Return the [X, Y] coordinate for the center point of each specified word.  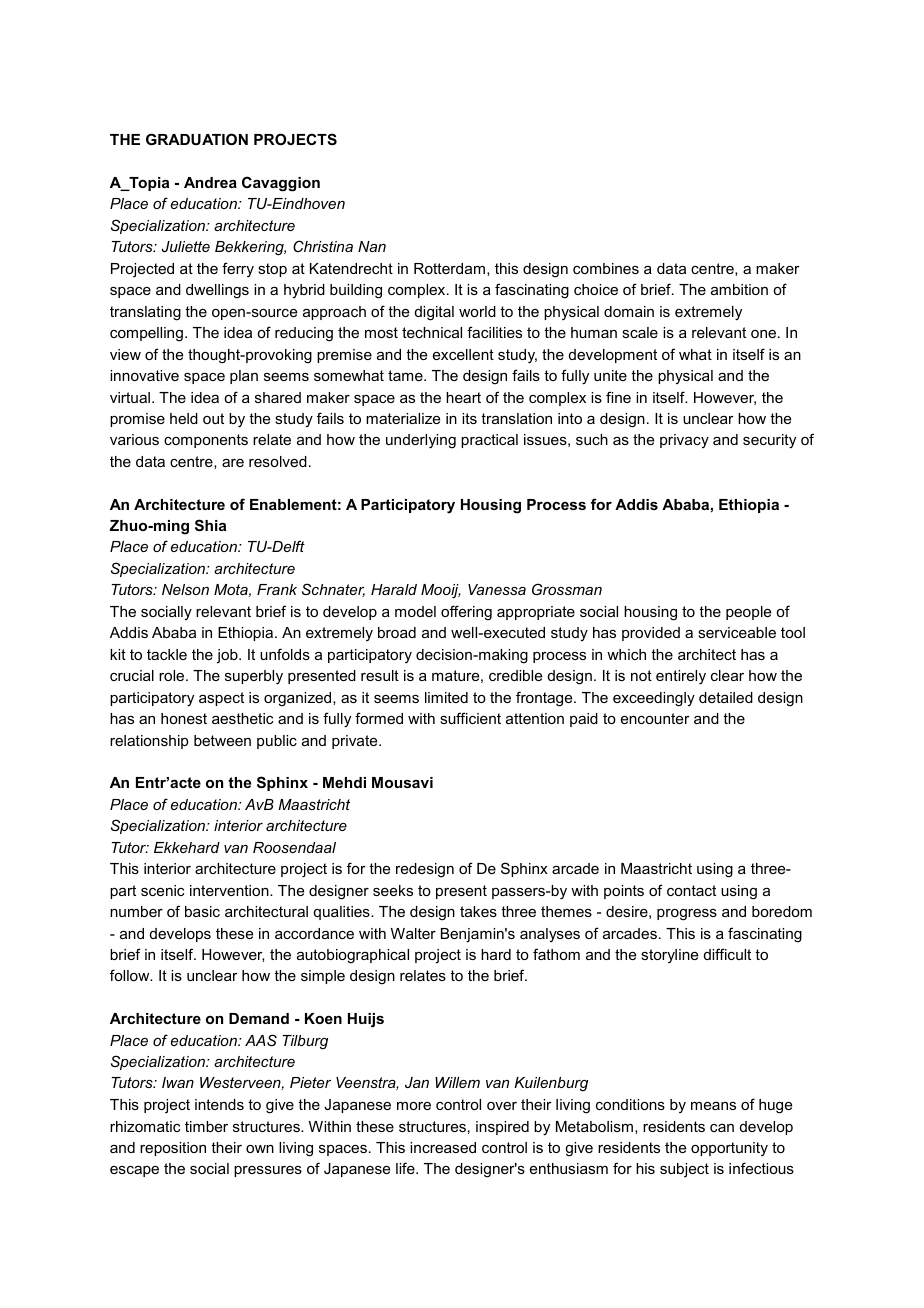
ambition [739, 289]
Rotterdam [449, 268]
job [228, 656]
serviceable [737, 632]
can [722, 1128]
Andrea [210, 182]
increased [443, 1147]
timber [206, 1126]
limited [446, 697]
